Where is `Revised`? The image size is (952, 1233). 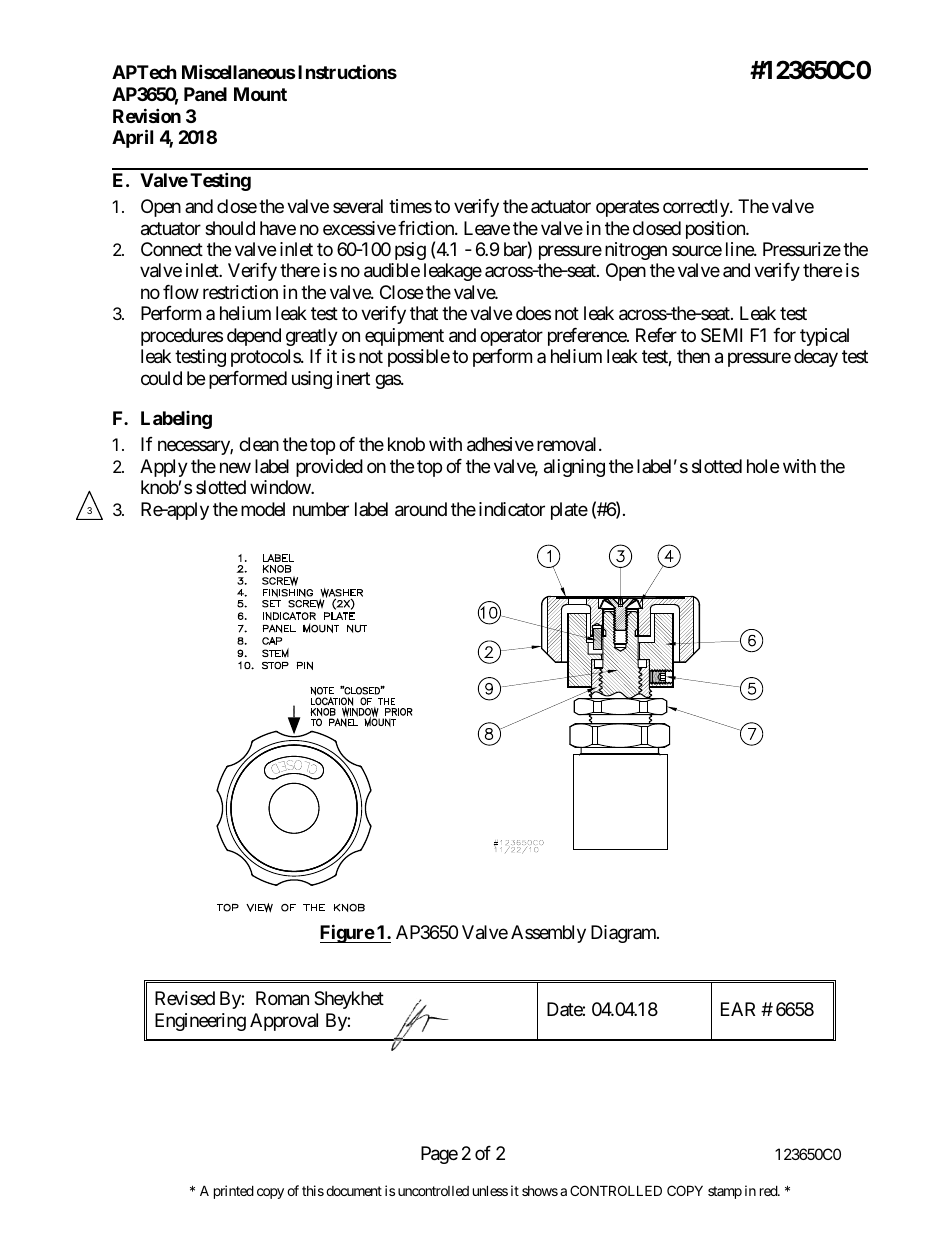
Revised is located at coordinates (185, 998).
